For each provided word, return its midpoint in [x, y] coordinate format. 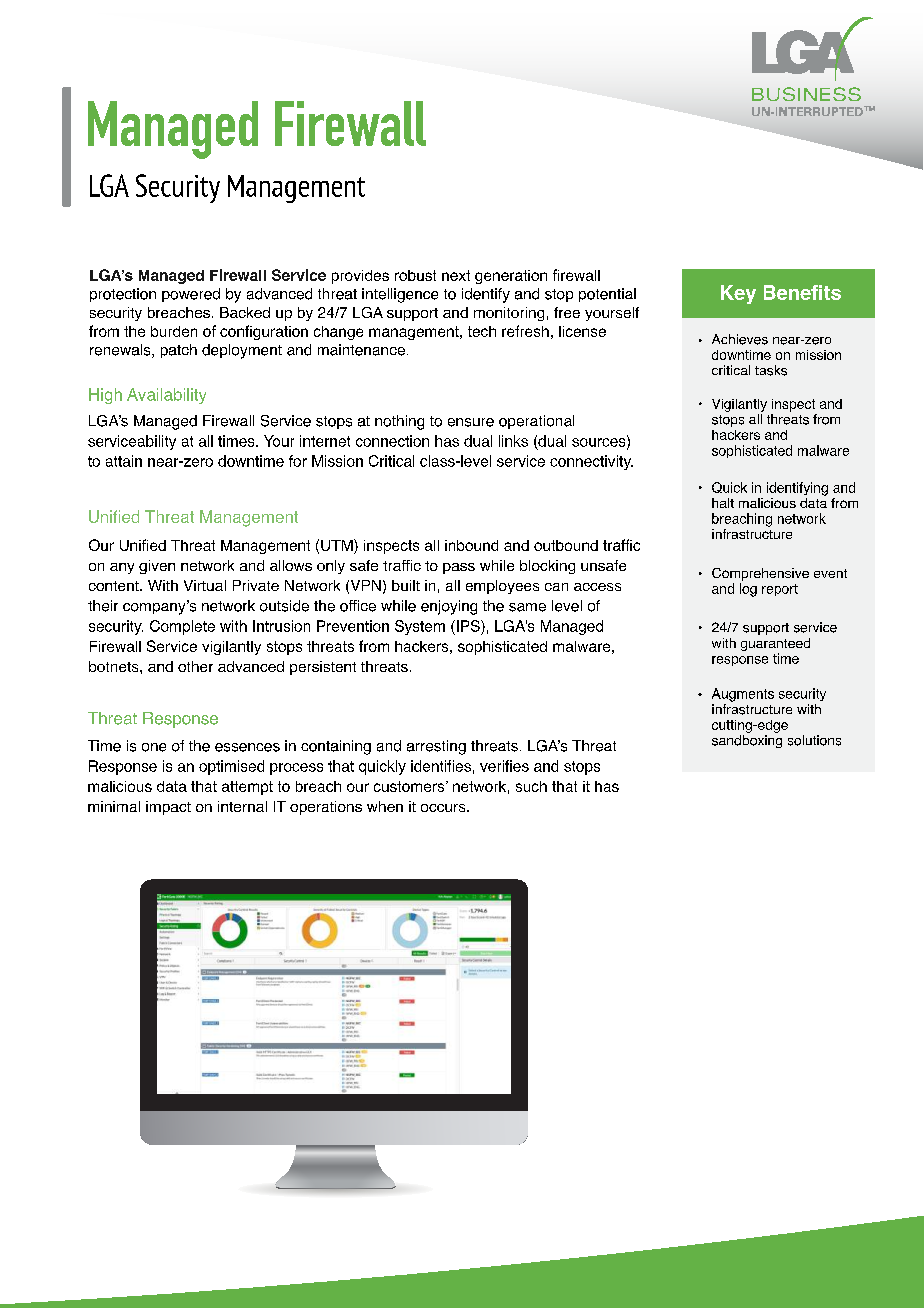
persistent [323, 668]
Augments [743, 695]
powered [191, 295]
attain [124, 461]
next [456, 275]
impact [168, 808]
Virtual [205, 585]
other [195, 666]
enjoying [449, 607]
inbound [471, 545]
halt [723, 503]
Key [738, 294]
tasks [771, 370]
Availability [166, 396]
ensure [471, 422]
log [748, 590]
